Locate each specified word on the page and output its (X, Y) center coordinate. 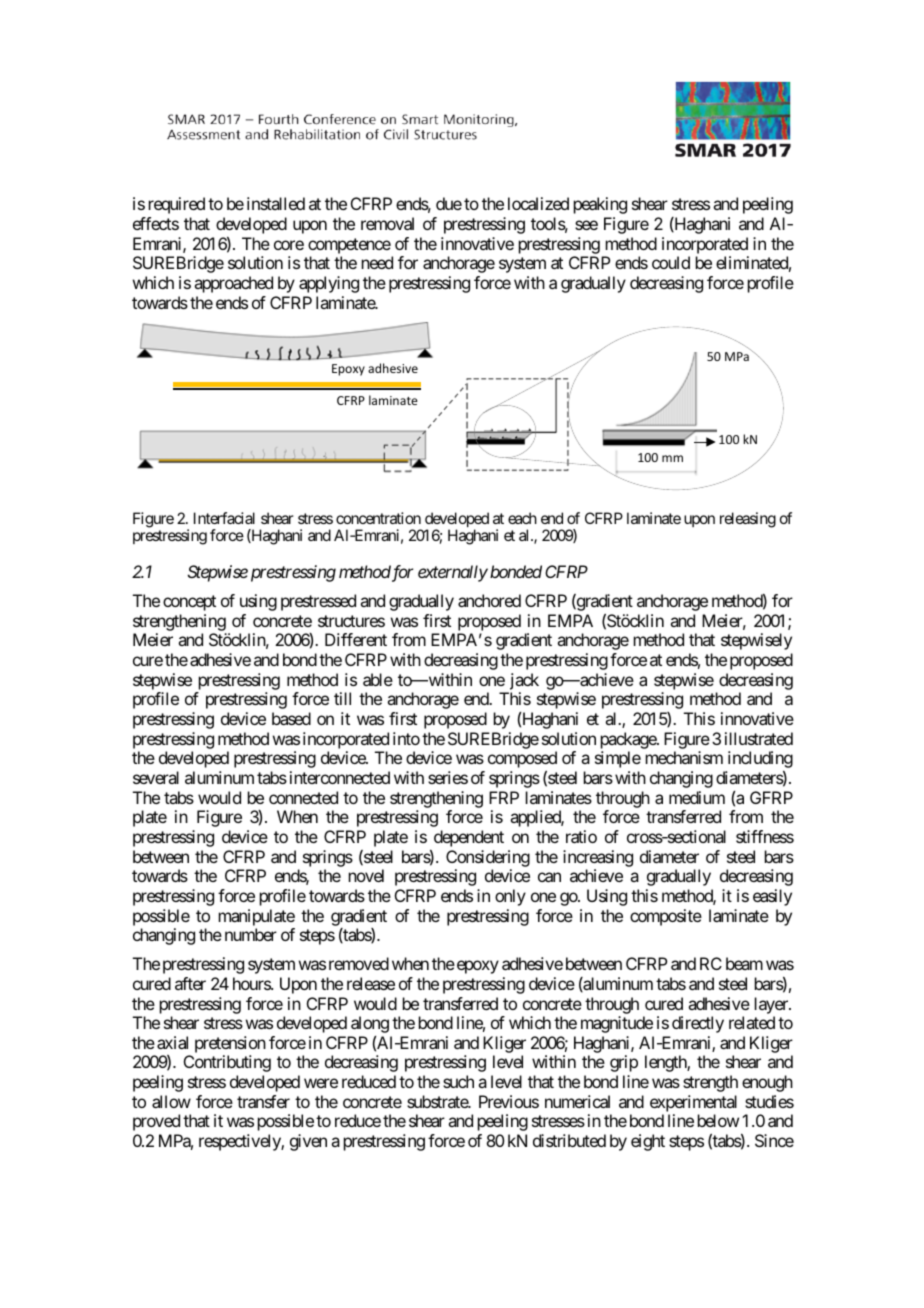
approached (233, 284)
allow (171, 1101)
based (291, 718)
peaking (600, 205)
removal (387, 223)
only (510, 897)
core (289, 245)
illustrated (759, 738)
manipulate (257, 917)
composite (666, 917)
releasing (748, 520)
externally (453, 573)
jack (524, 681)
